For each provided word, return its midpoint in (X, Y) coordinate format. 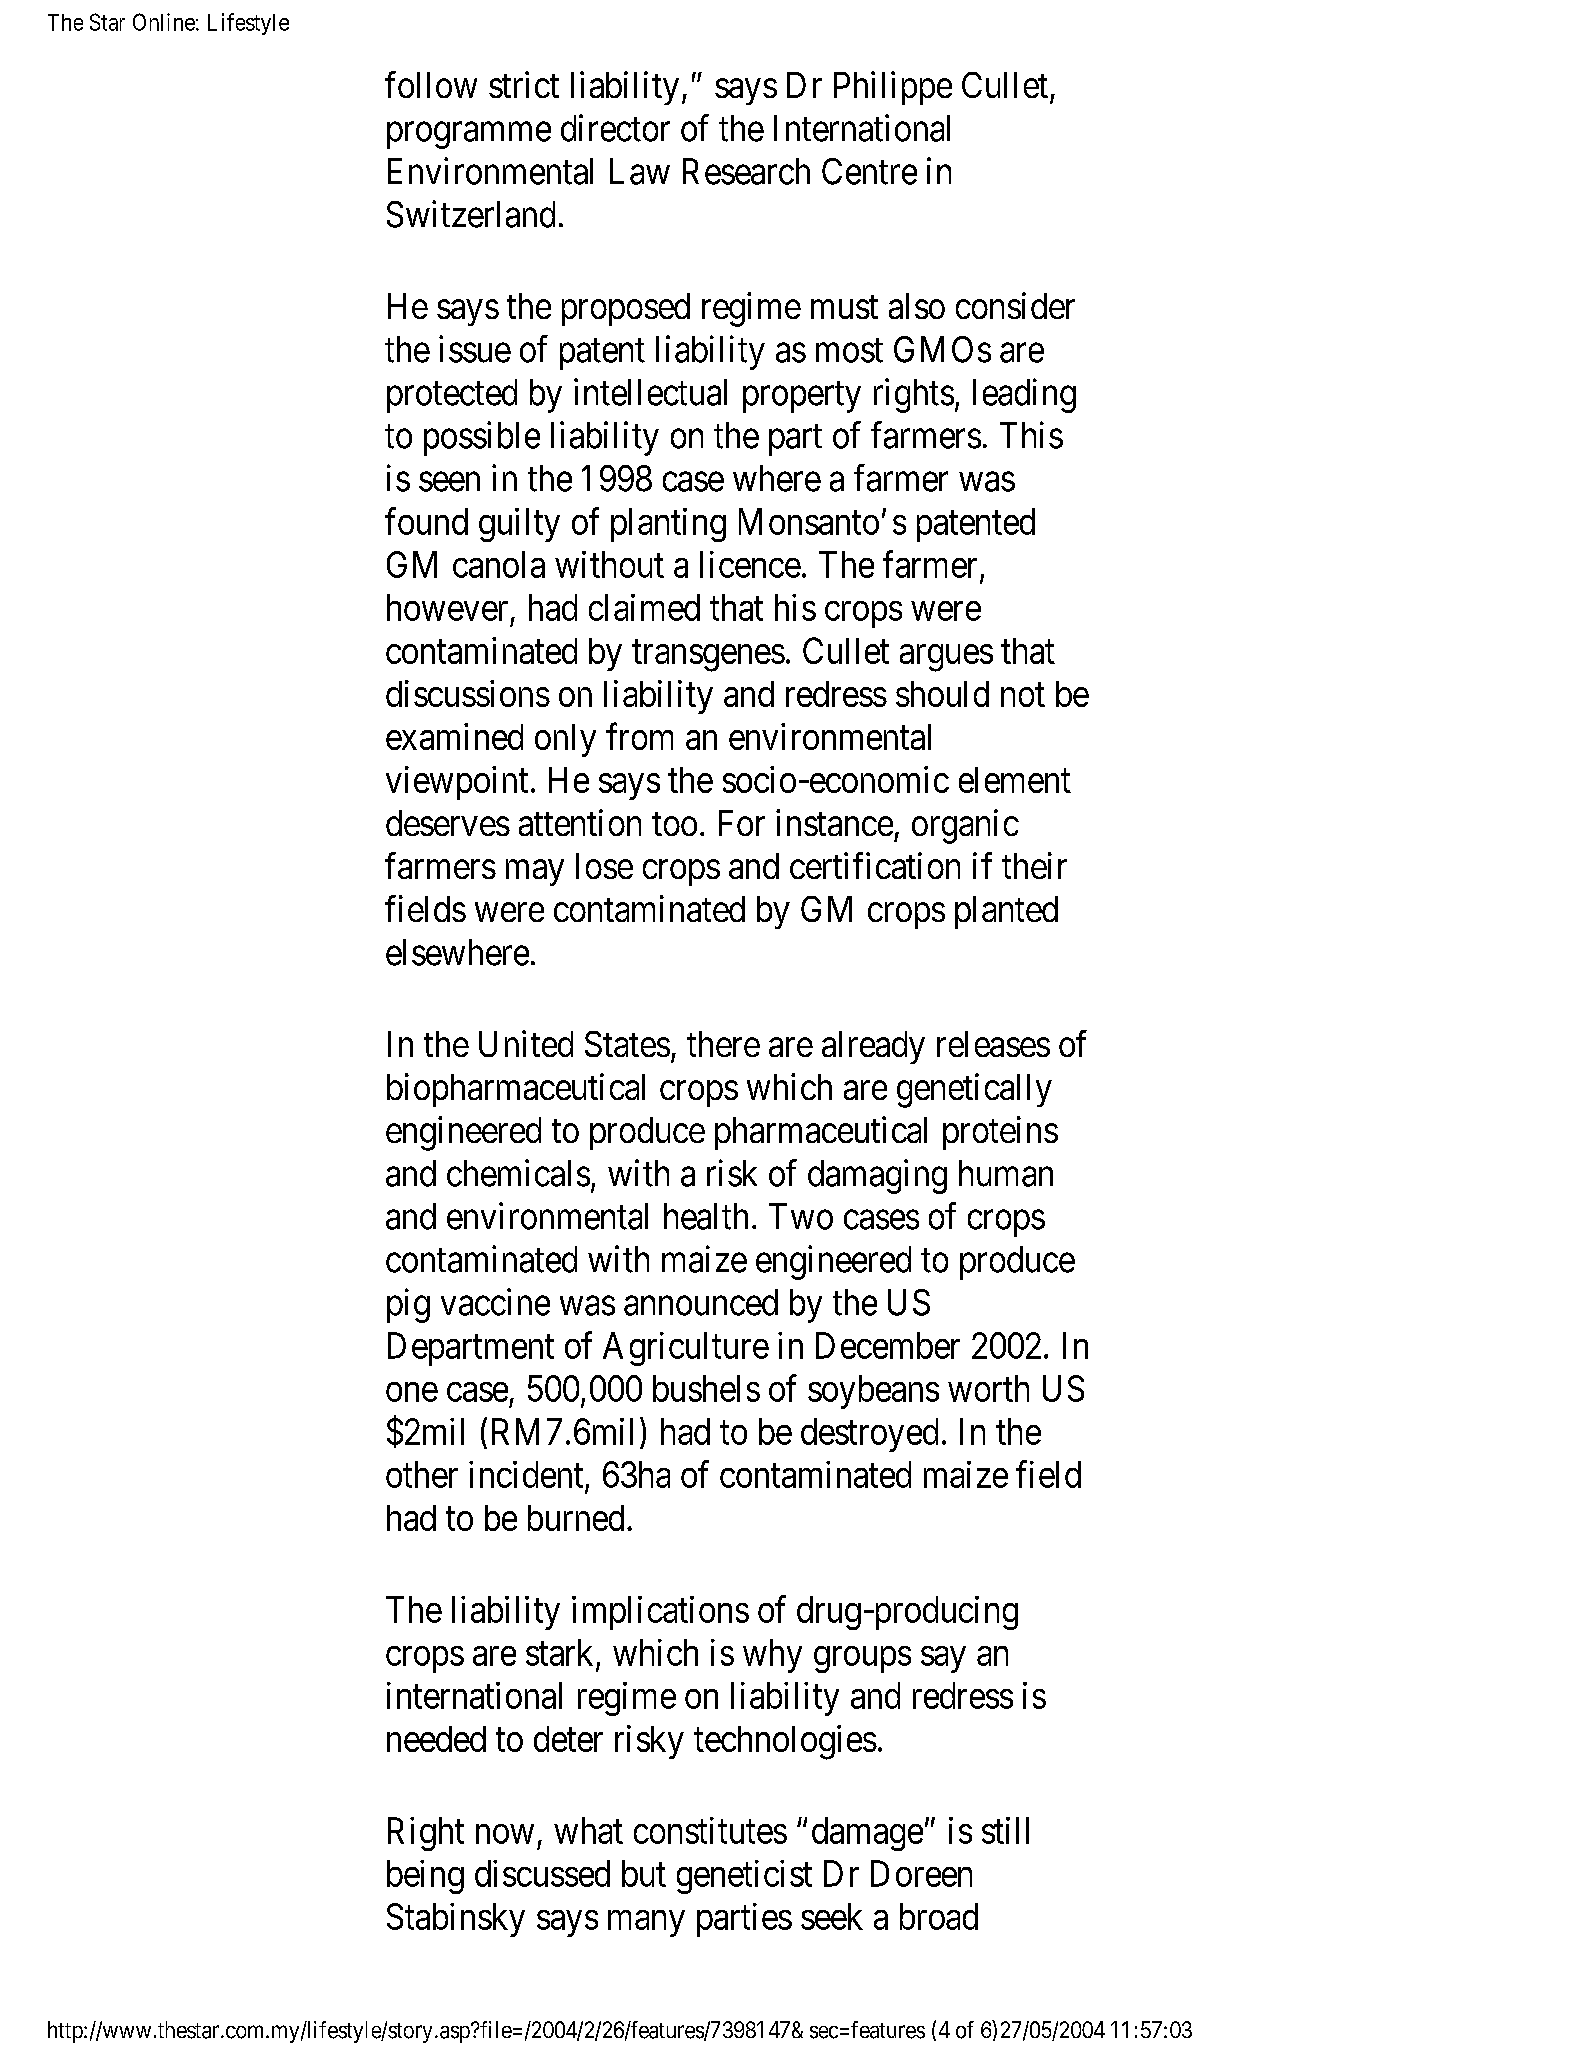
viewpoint (457, 783)
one (412, 1392)
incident (526, 1474)
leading (1024, 395)
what (588, 1830)
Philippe (893, 88)
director (615, 128)
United (526, 1043)
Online (164, 22)
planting (668, 525)
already (873, 1047)
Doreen (921, 1873)
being (425, 1877)
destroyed (869, 1435)
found (426, 521)
